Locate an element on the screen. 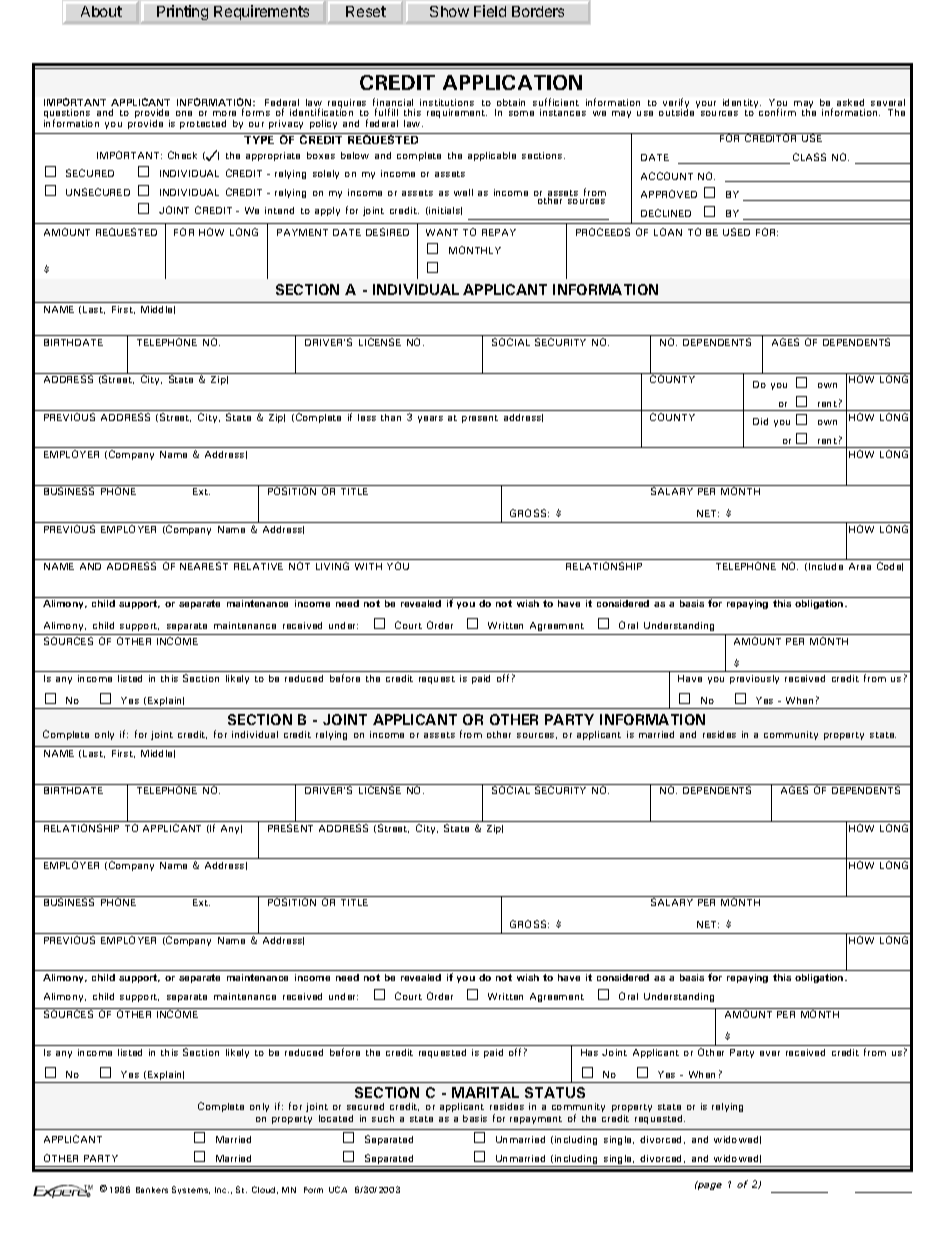 The image size is (952, 1233). USED is located at coordinates (736, 232).
